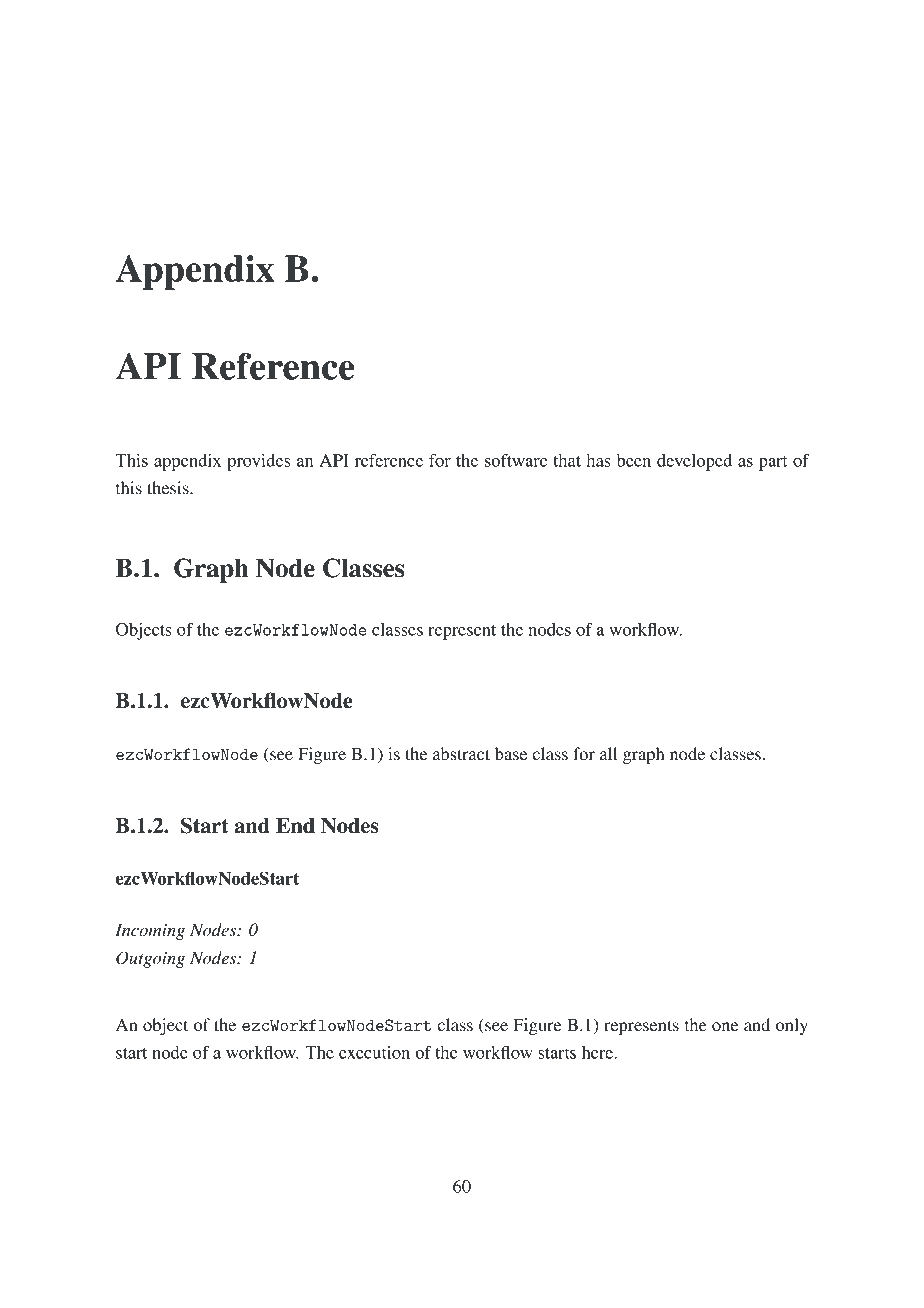  I want to click on provides, so click(258, 462).
